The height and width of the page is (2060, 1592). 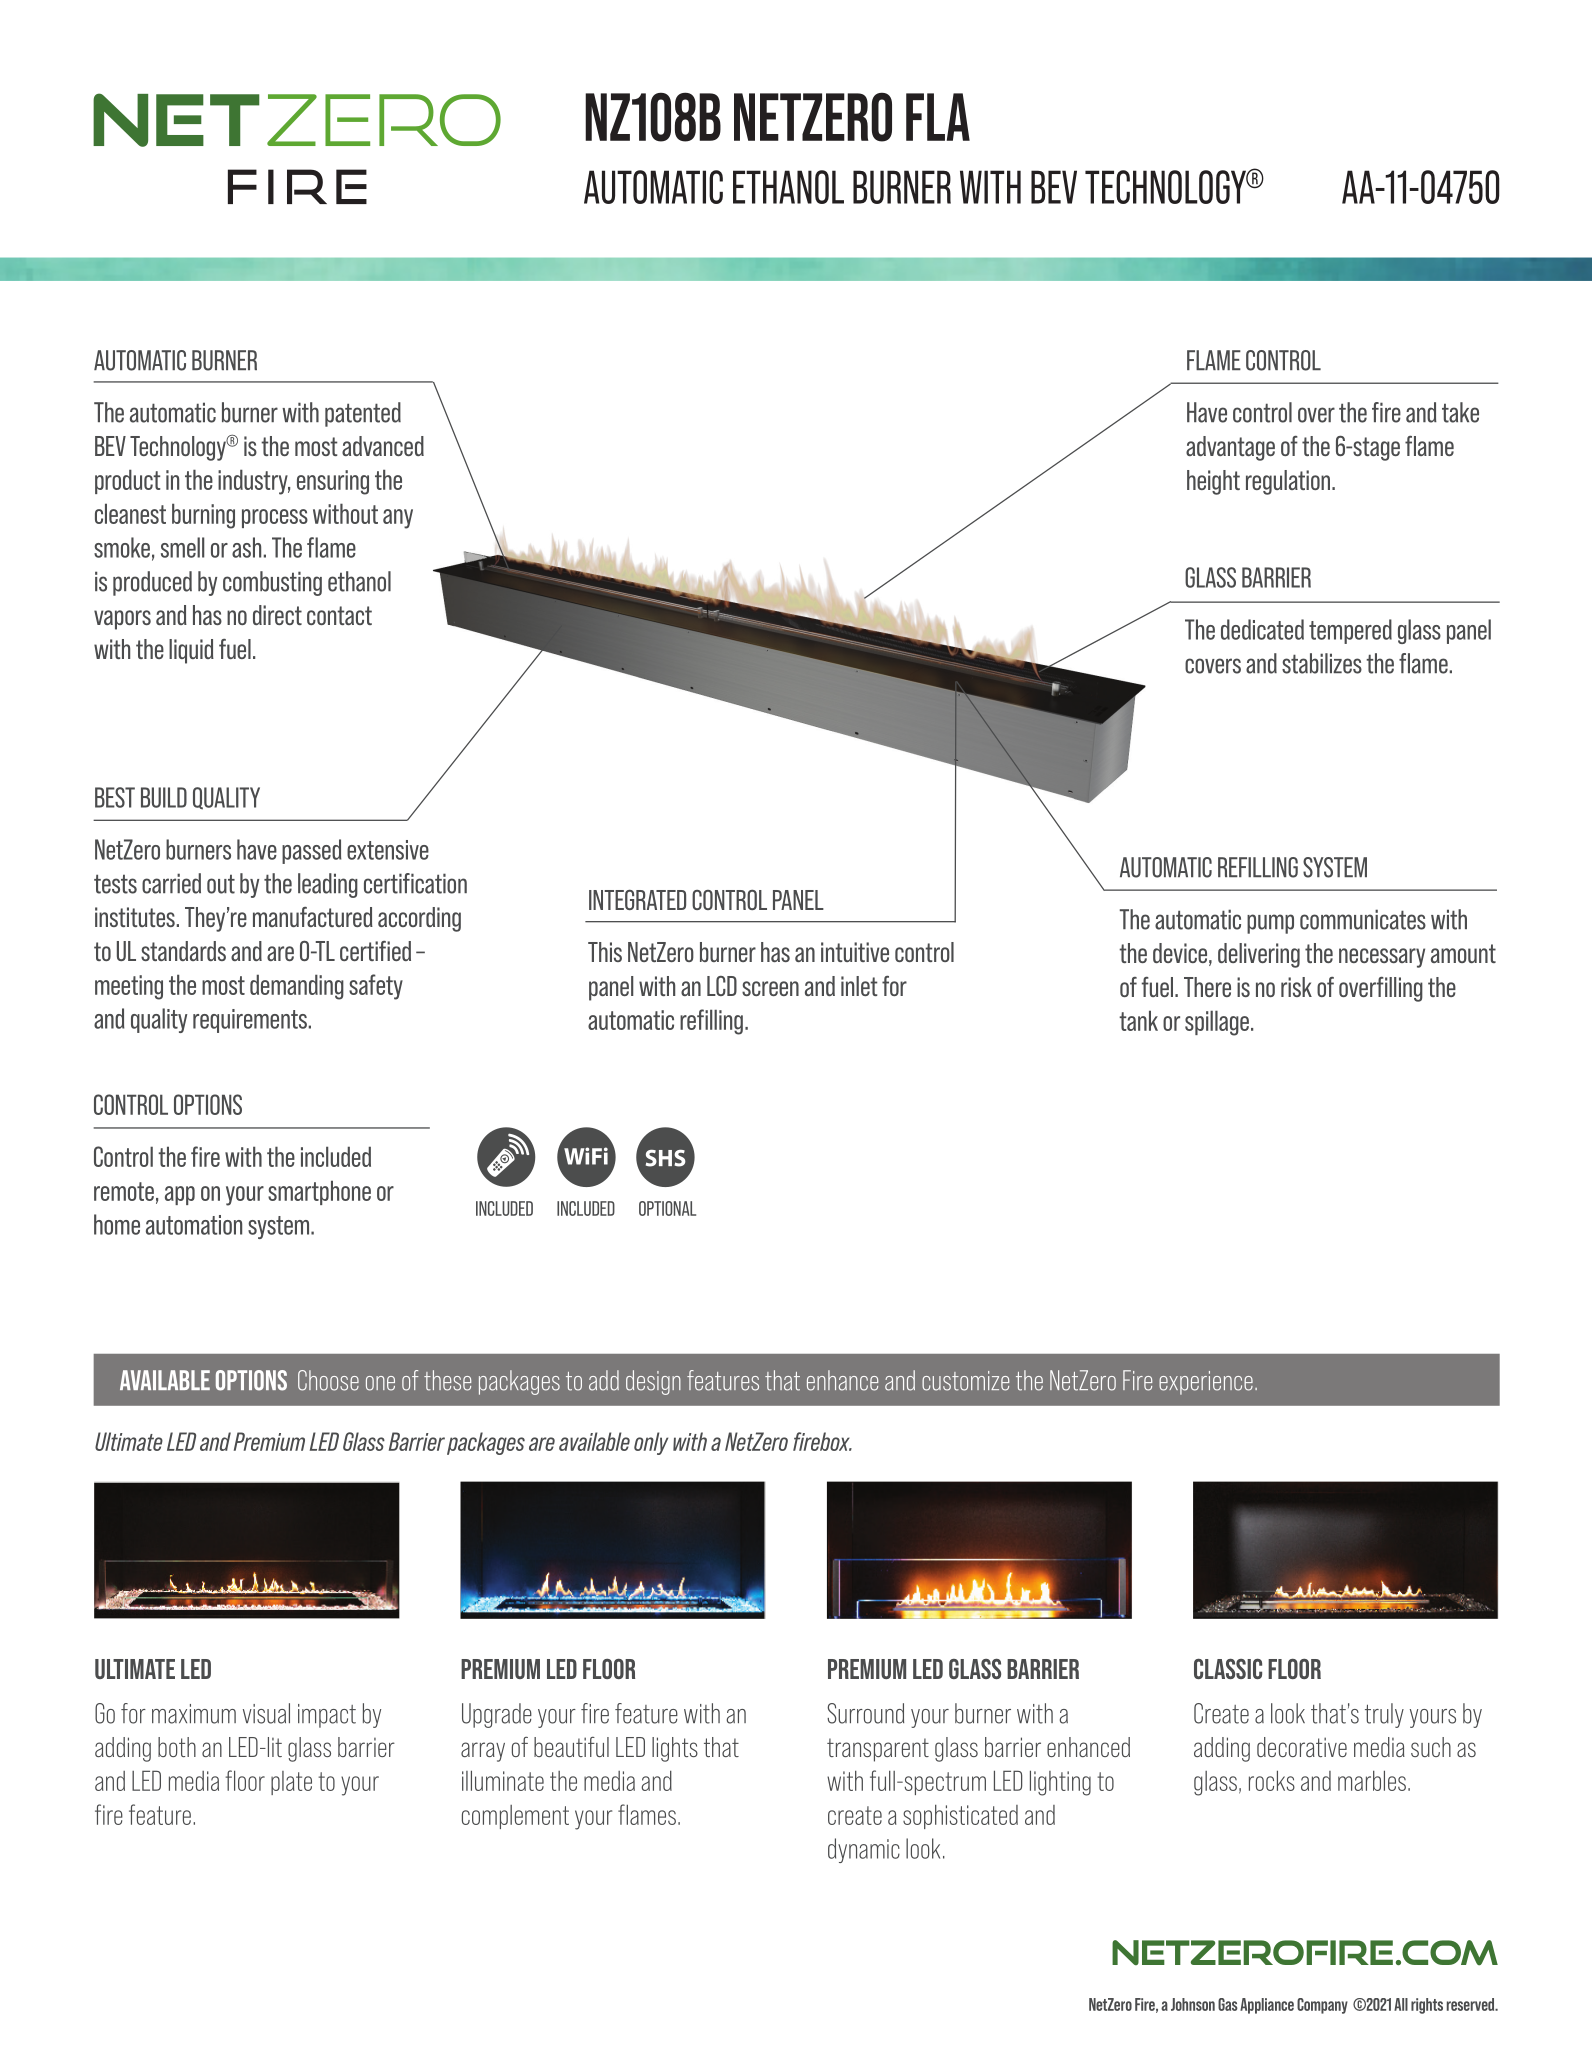 I want to click on advantage, so click(x=1230, y=448).
